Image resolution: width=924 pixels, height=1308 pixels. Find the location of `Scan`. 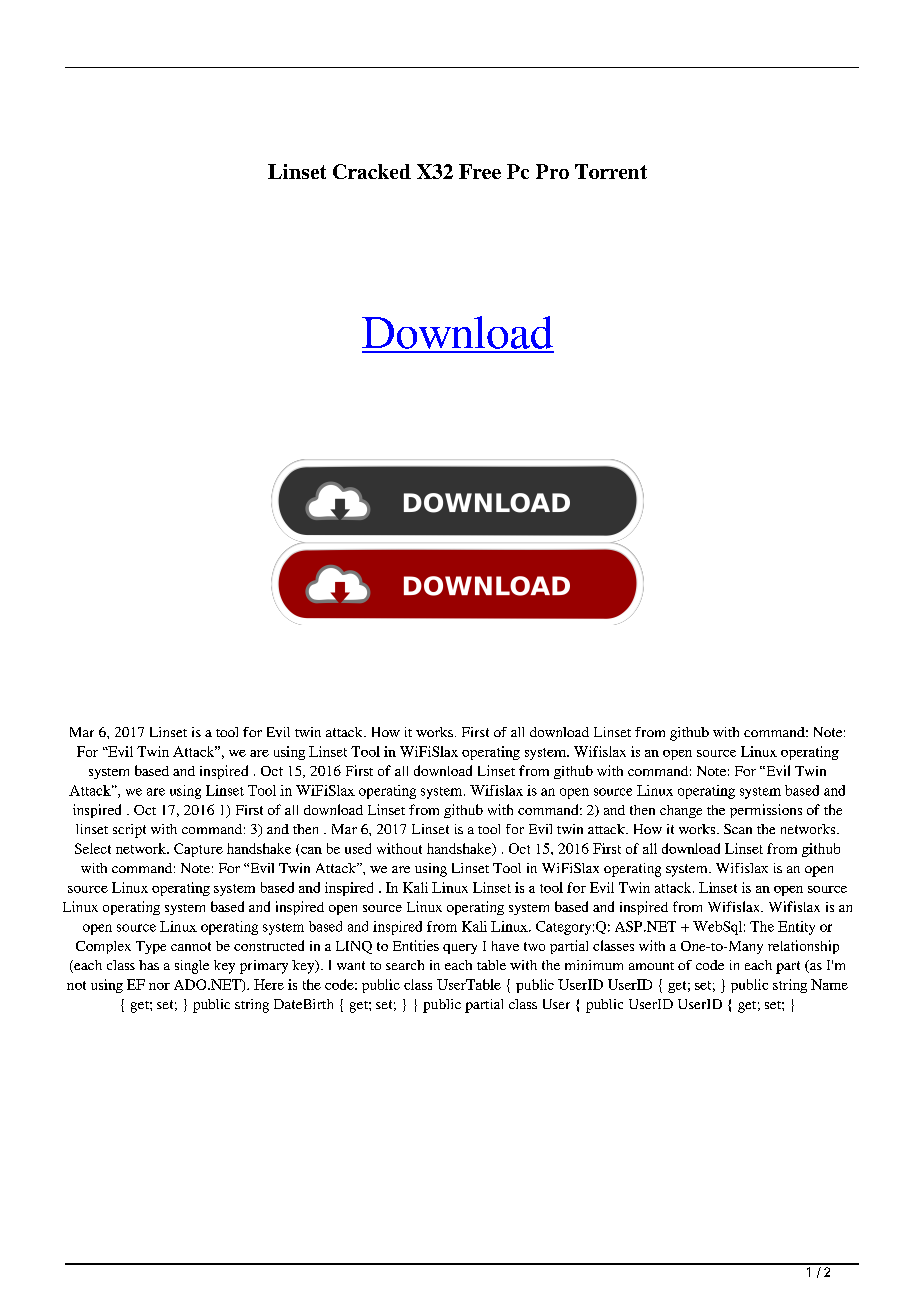

Scan is located at coordinates (738, 829).
